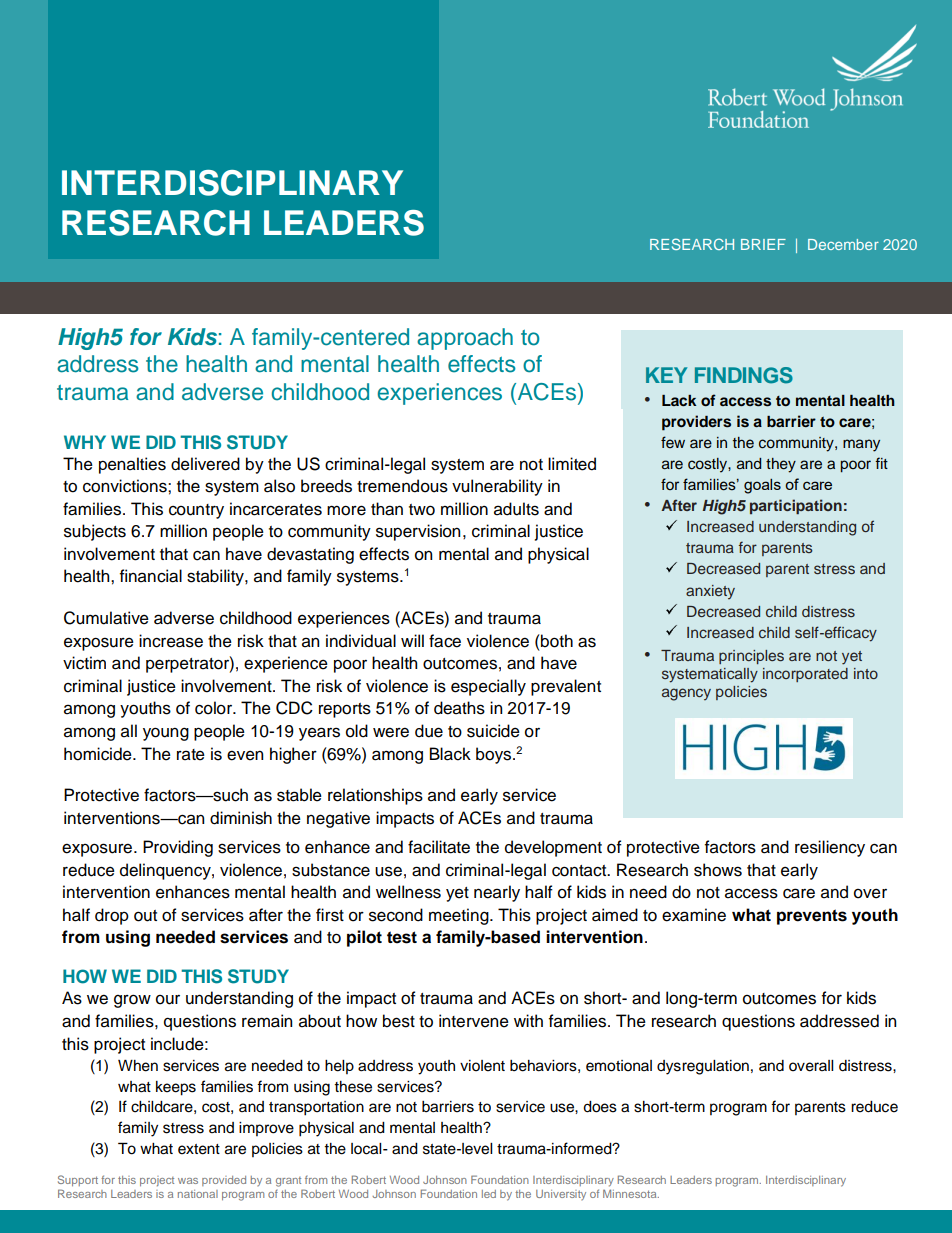 The height and width of the page is (1233, 952). Describe the element at coordinates (205, 464) in the page. I see `delivered` at that location.
